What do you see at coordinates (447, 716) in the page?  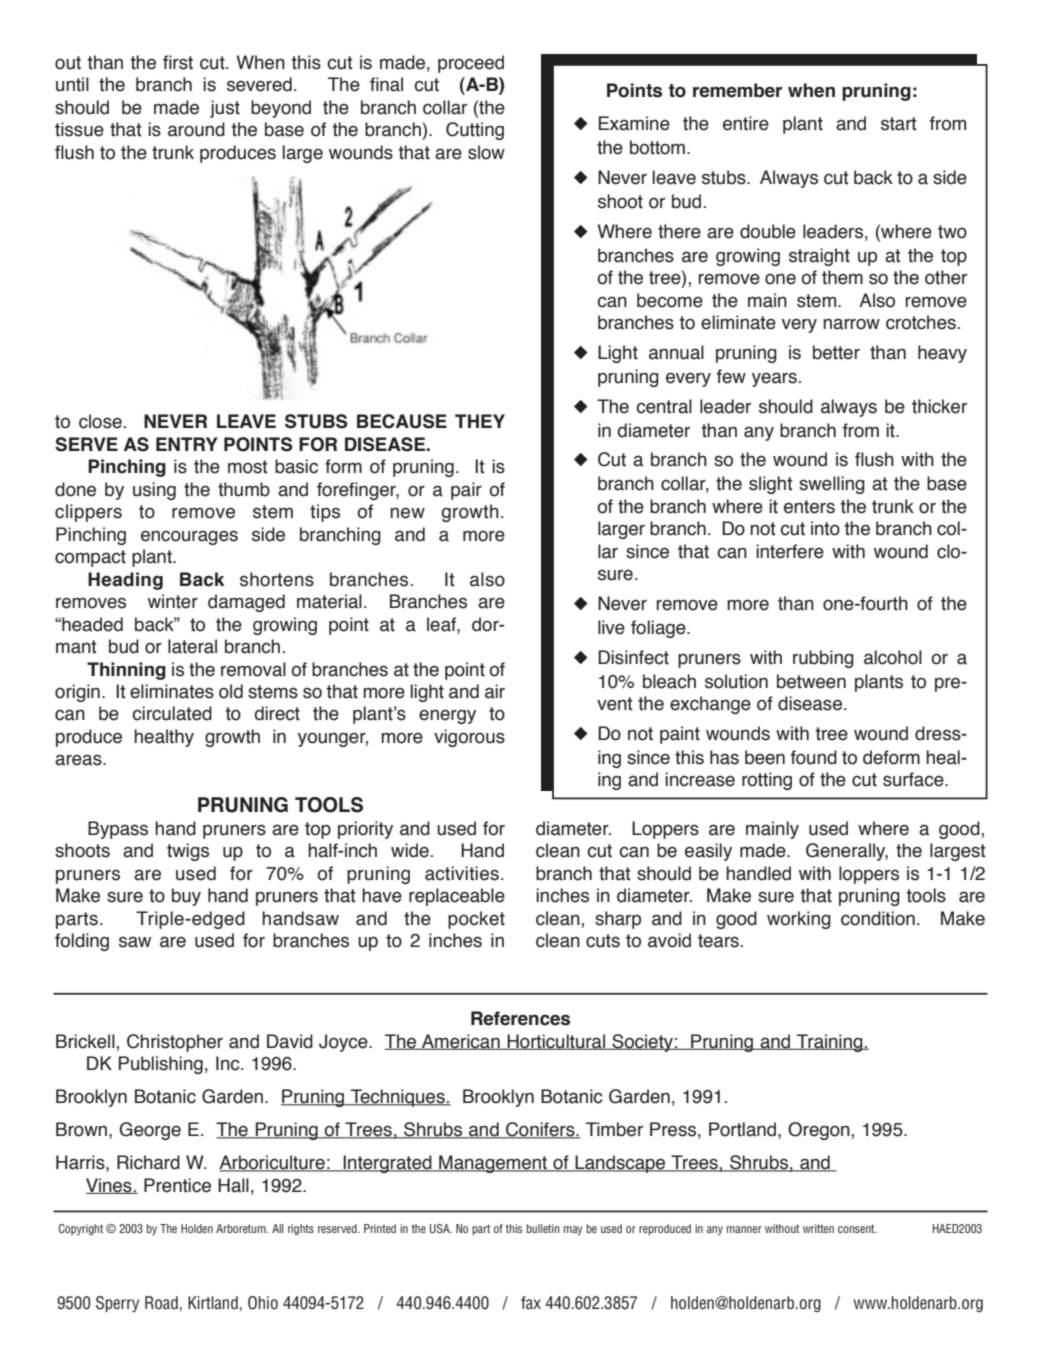 I see `energy` at bounding box center [447, 716].
